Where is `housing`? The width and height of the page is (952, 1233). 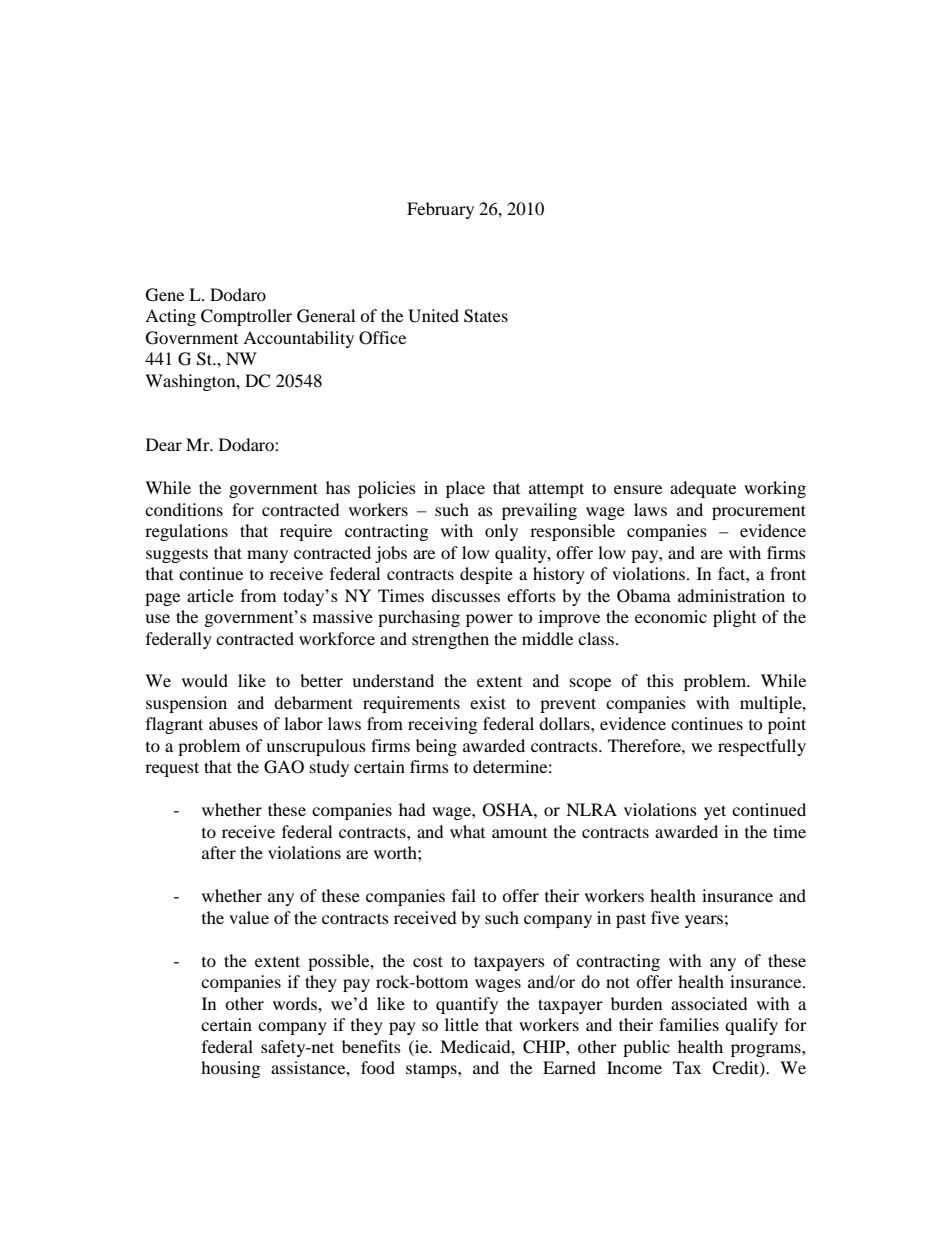
housing is located at coordinates (230, 1069).
